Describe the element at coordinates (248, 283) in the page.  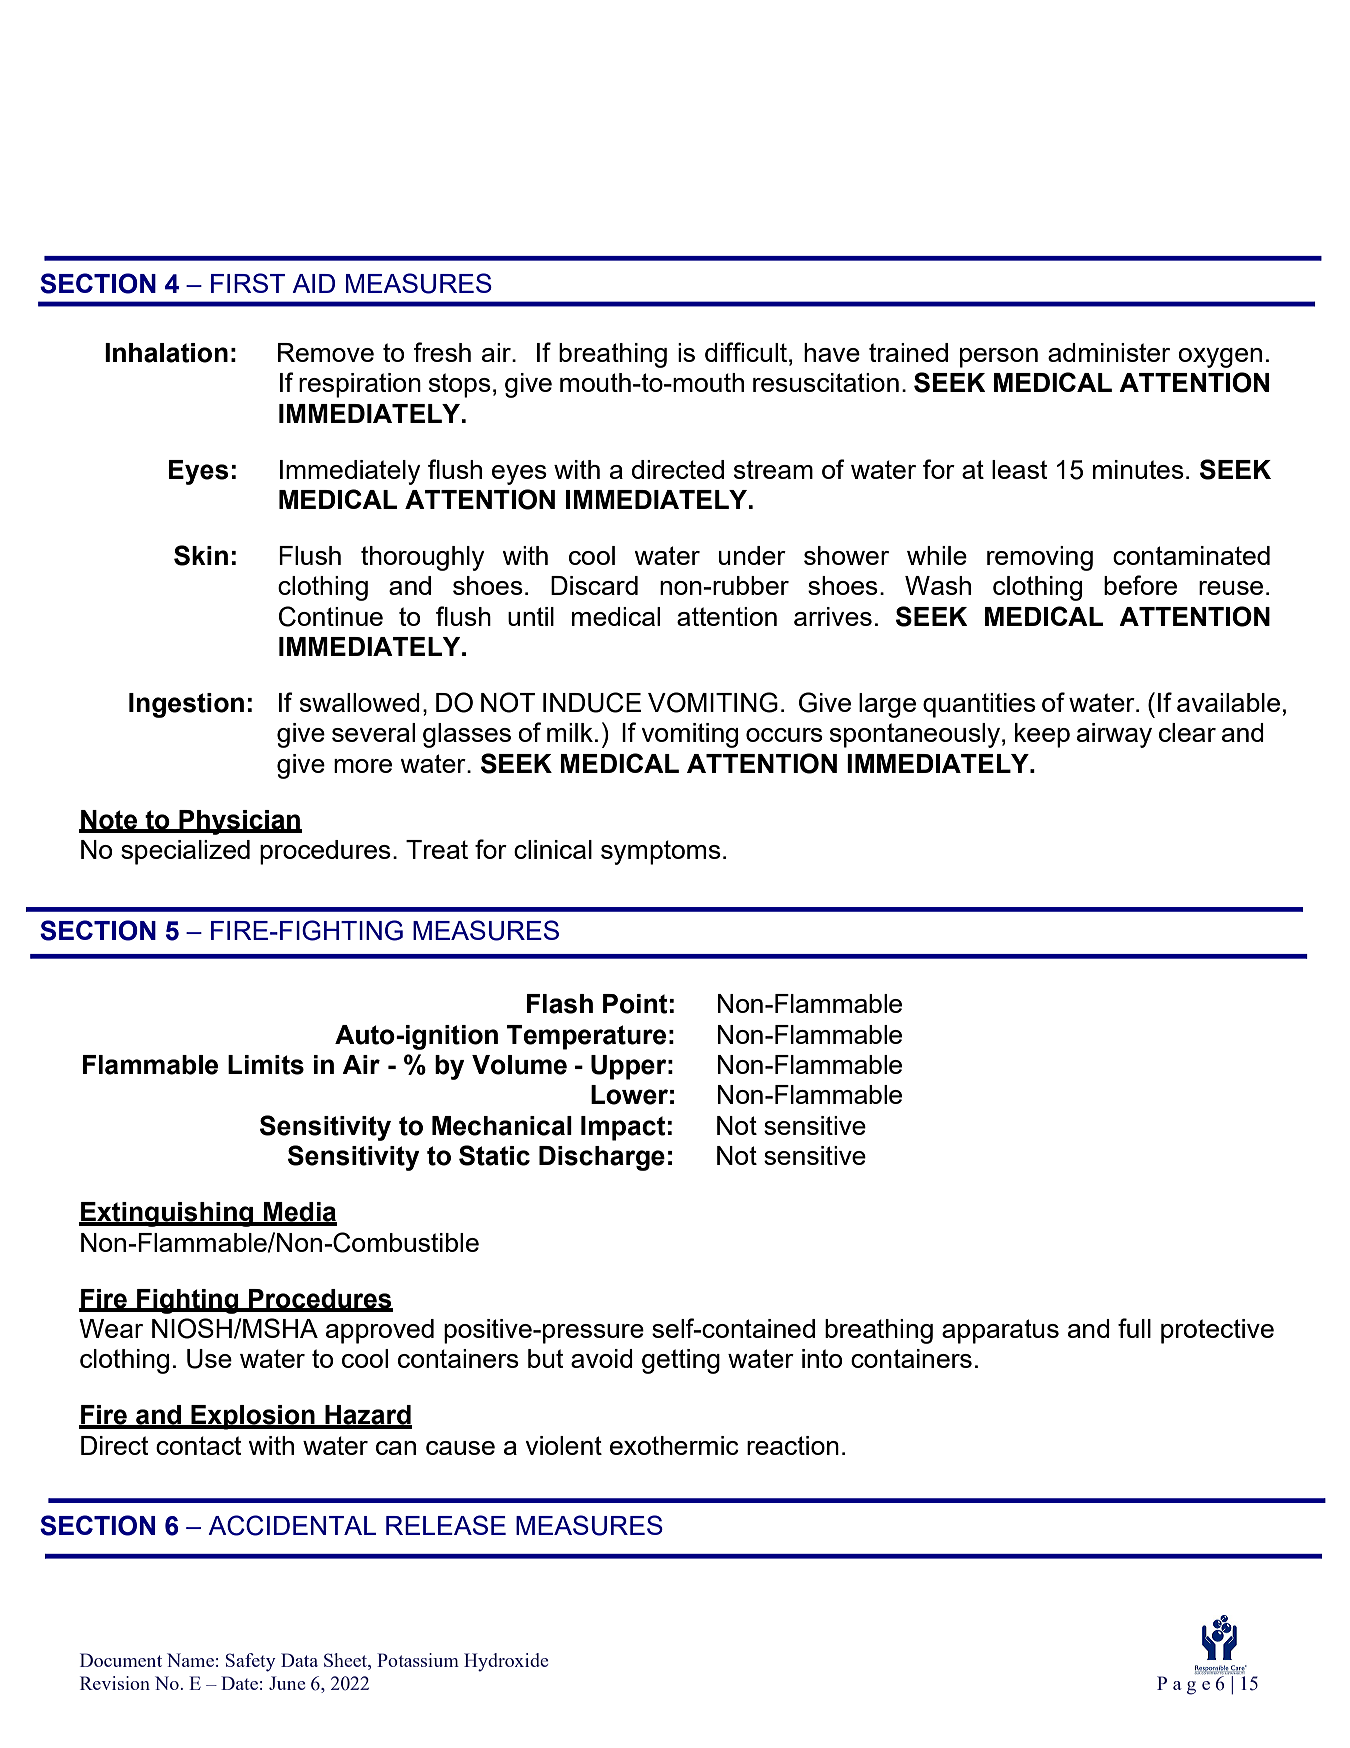
I see `FIRST` at that location.
